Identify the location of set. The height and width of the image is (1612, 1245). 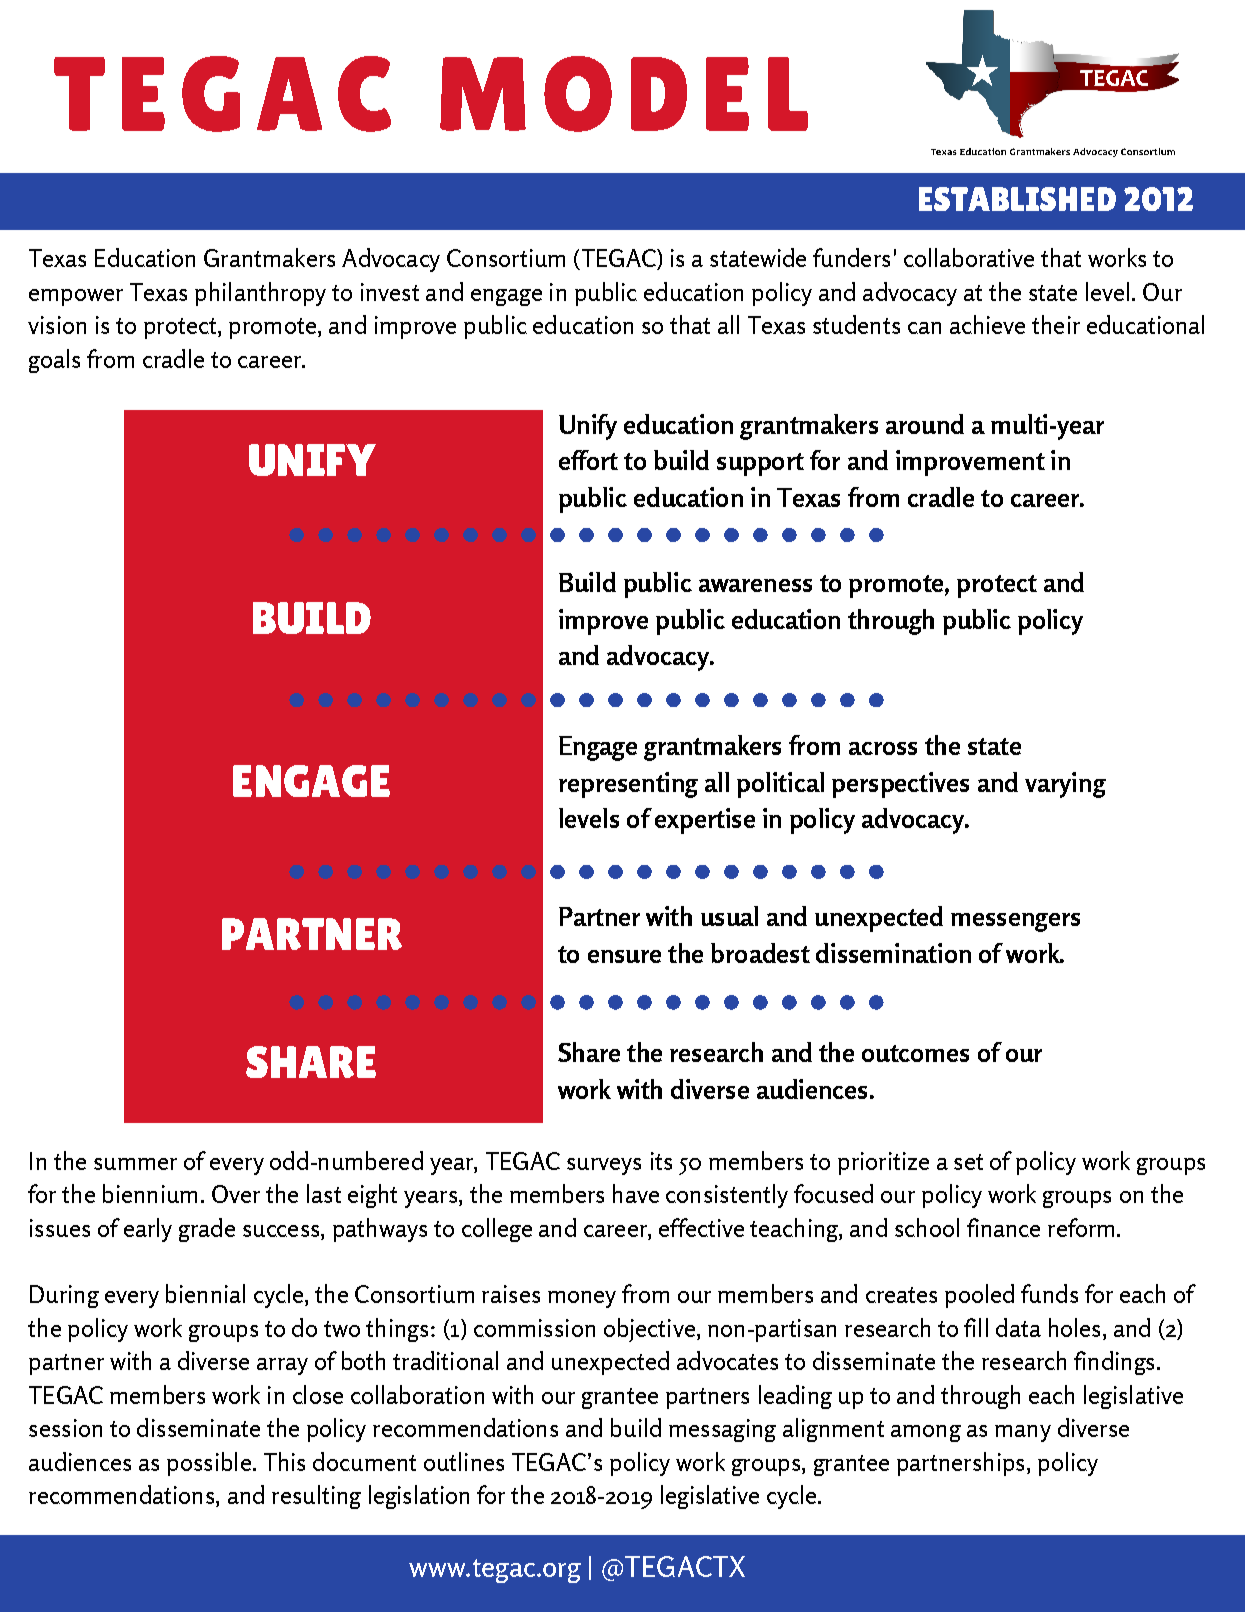
(968, 1162).
